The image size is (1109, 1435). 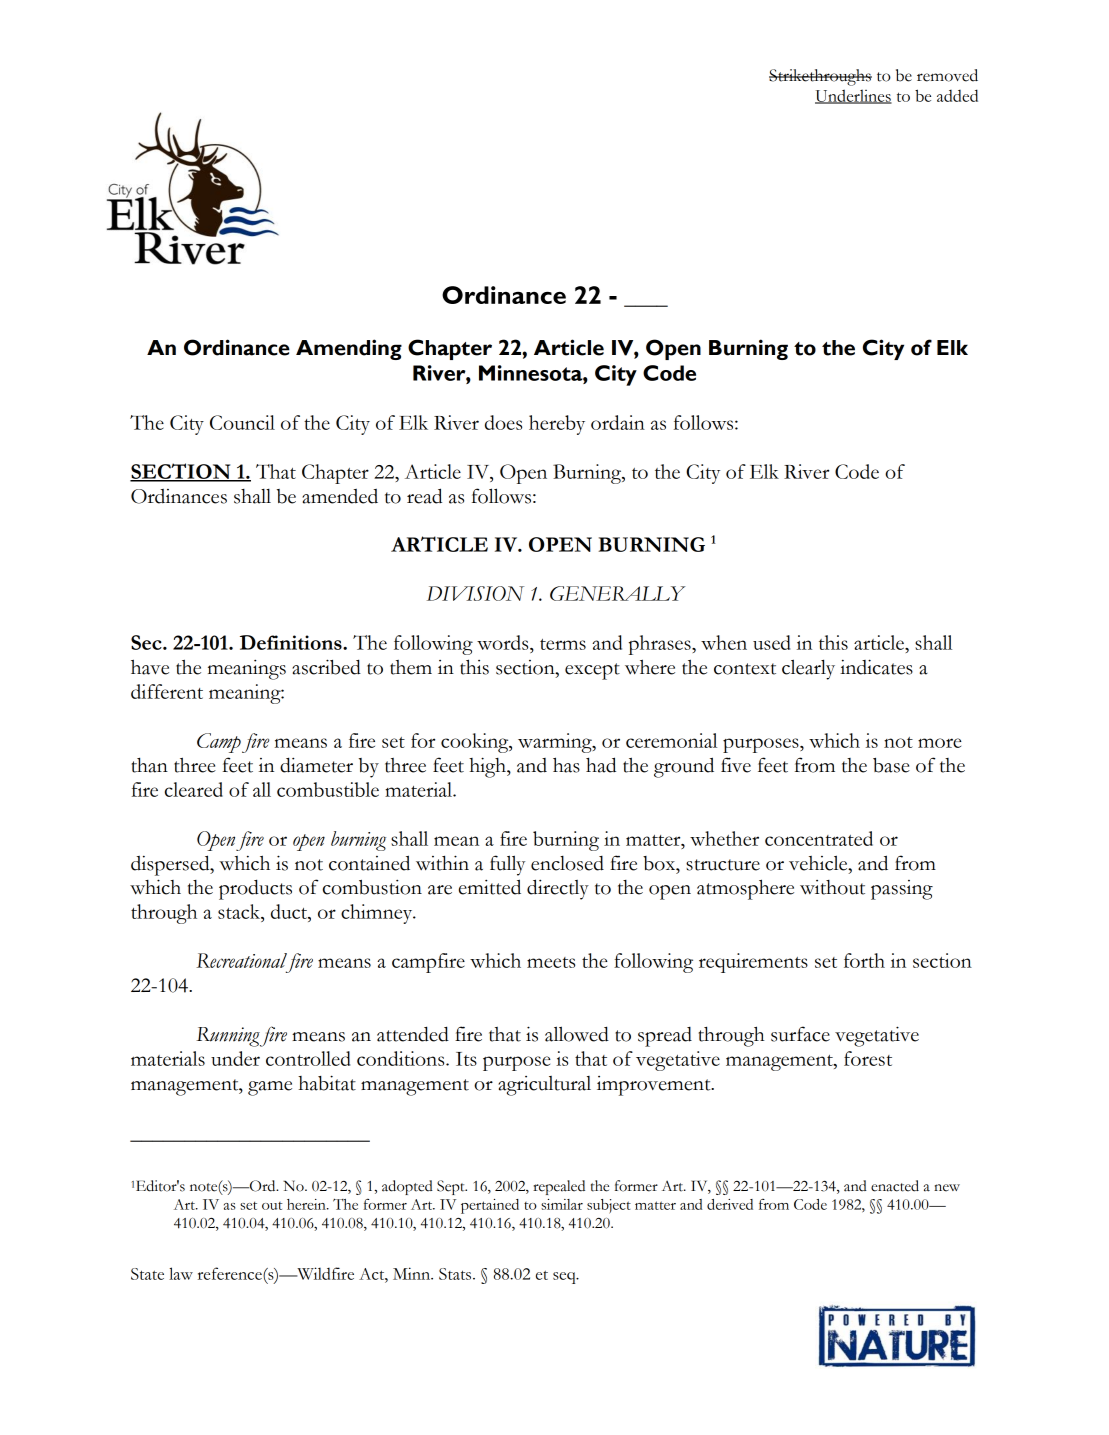 What do you see at coordinates (349, 349) in the screenshot?
I see `Amending` at bounding box center [349, 349].
